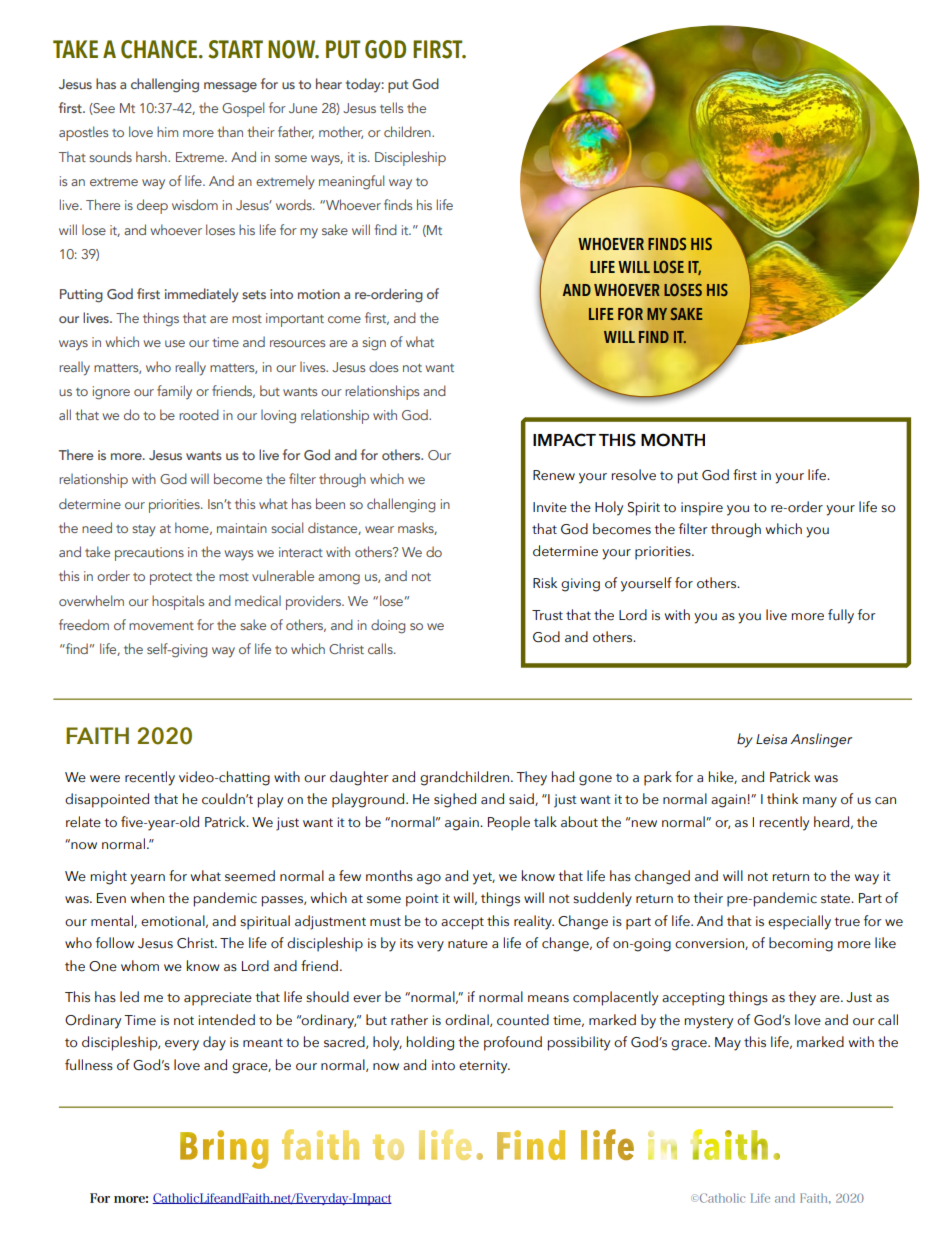 This screenshot has height=1233, width=952. I want to click on eternity, so click(484, 1067).
